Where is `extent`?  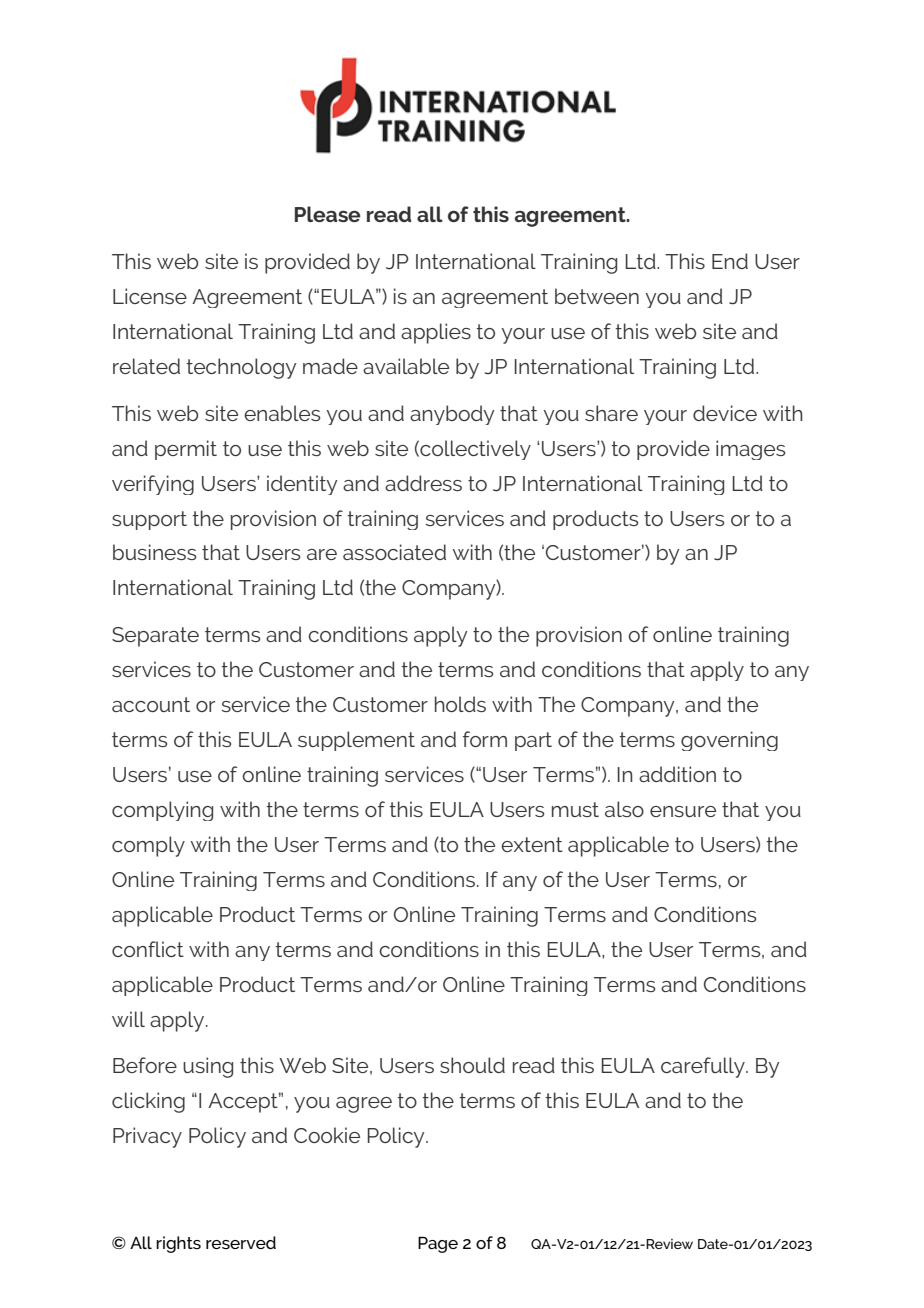
extent is located at coordinates (532, 844).
